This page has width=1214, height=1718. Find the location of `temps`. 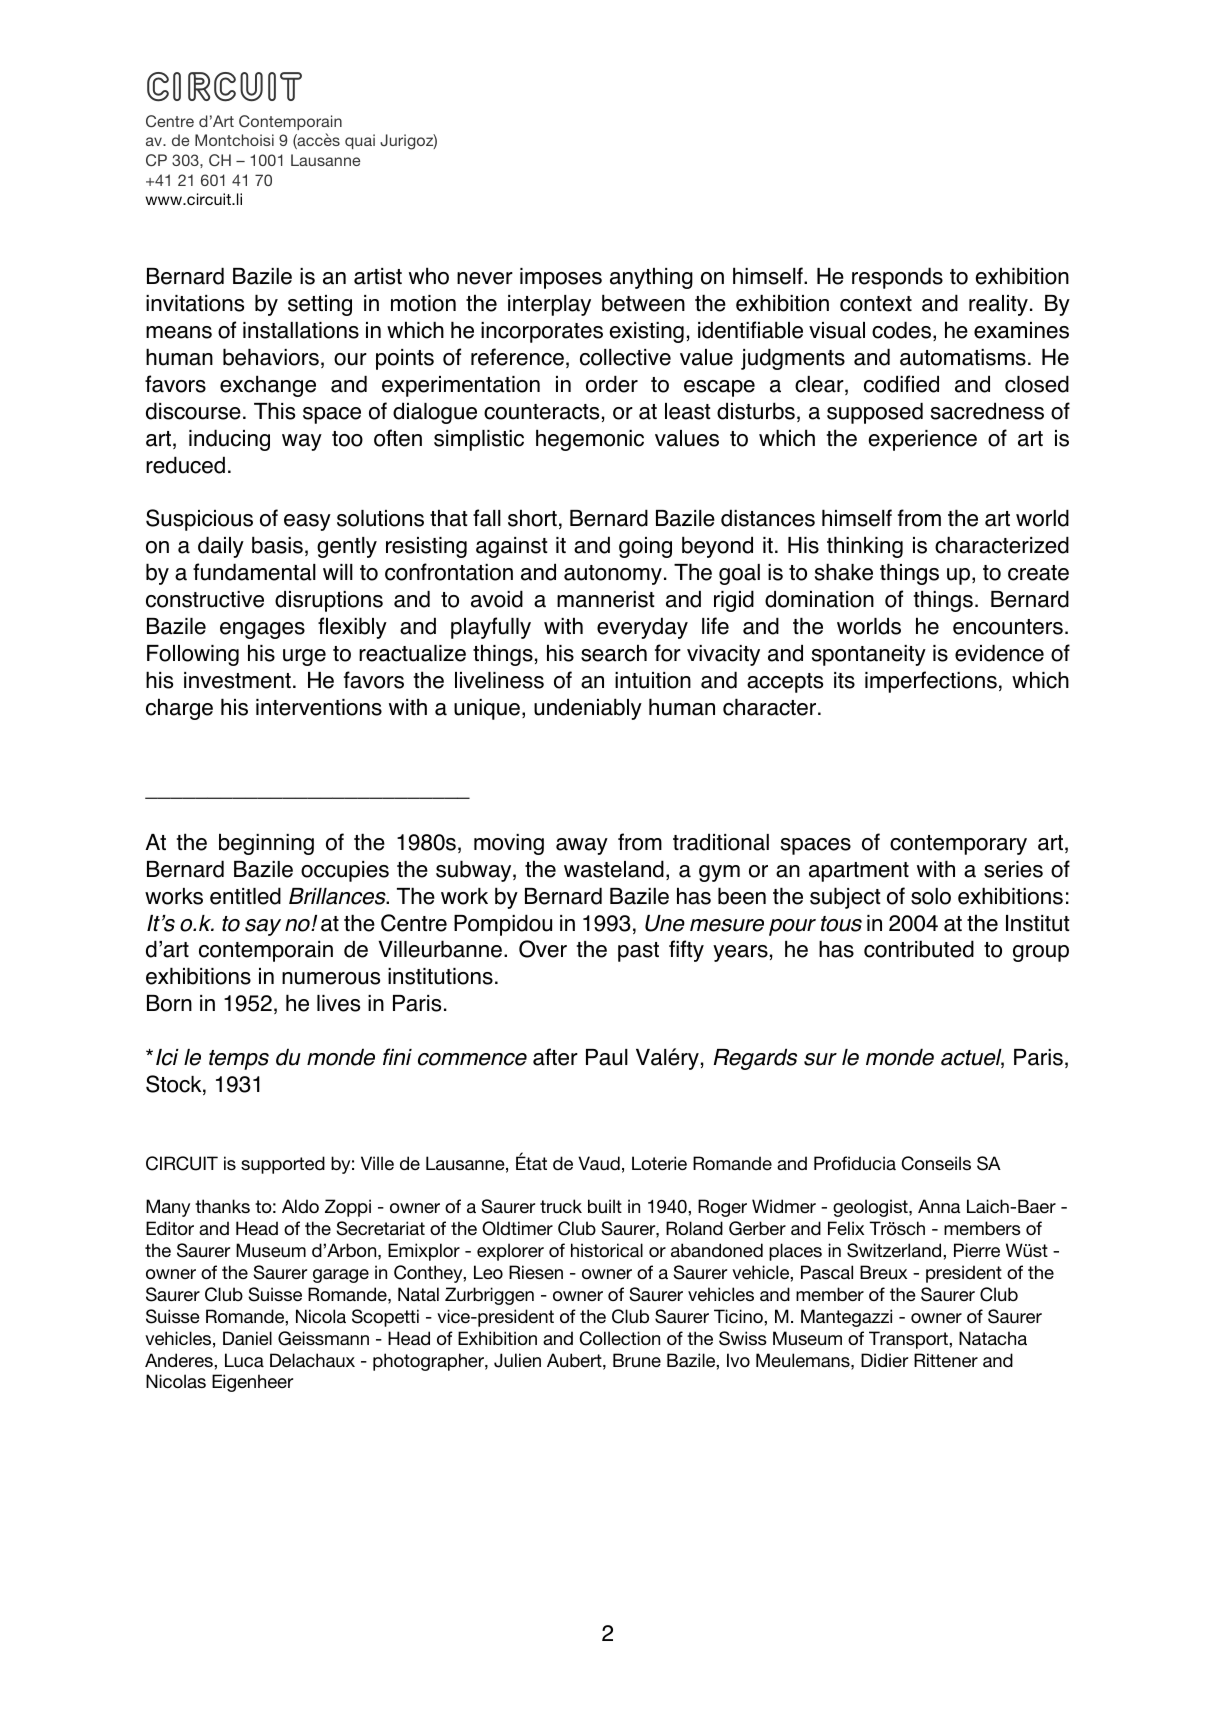

temps is located at coordinates (239, 1060).
